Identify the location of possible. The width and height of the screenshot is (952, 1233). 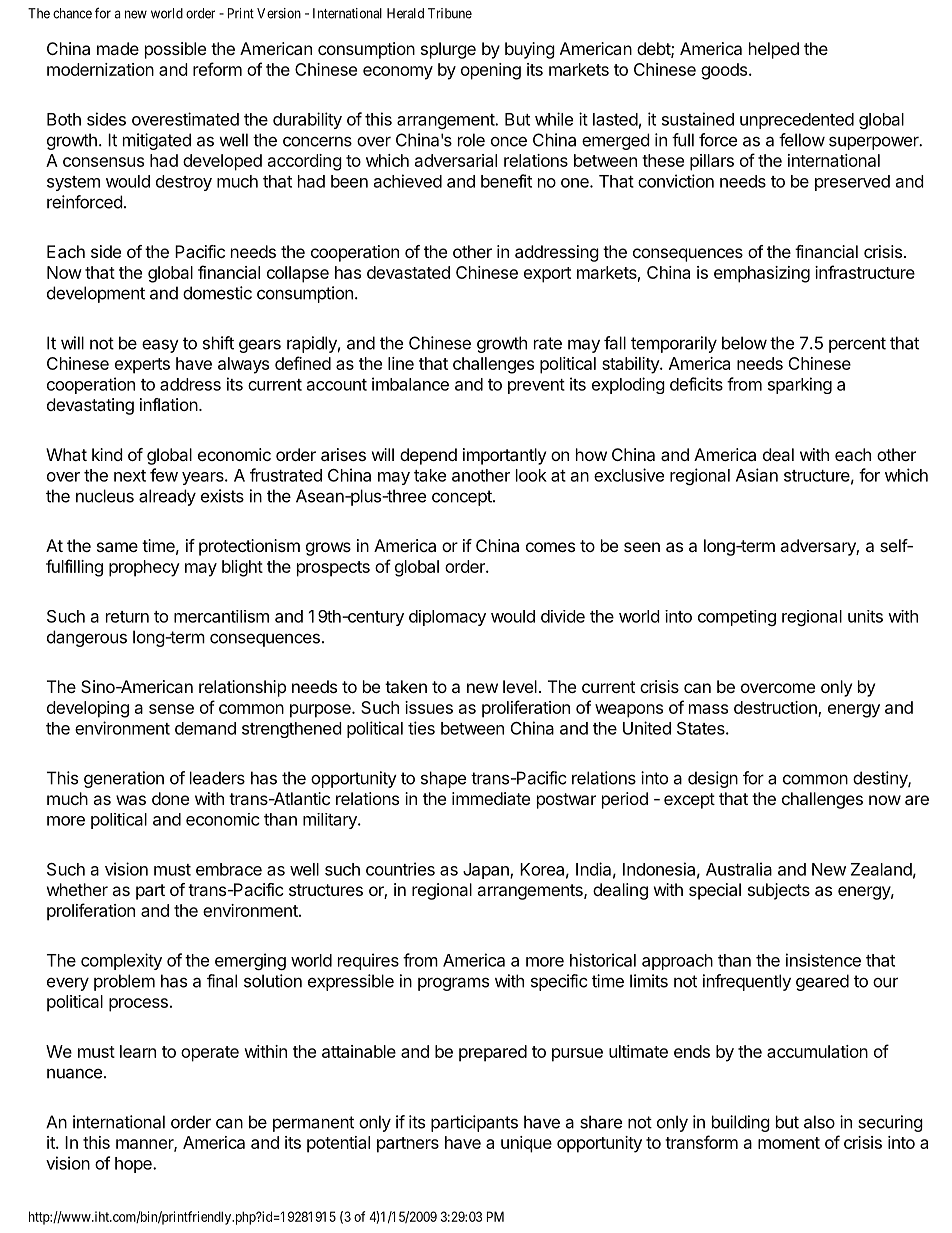
(175, 50).
